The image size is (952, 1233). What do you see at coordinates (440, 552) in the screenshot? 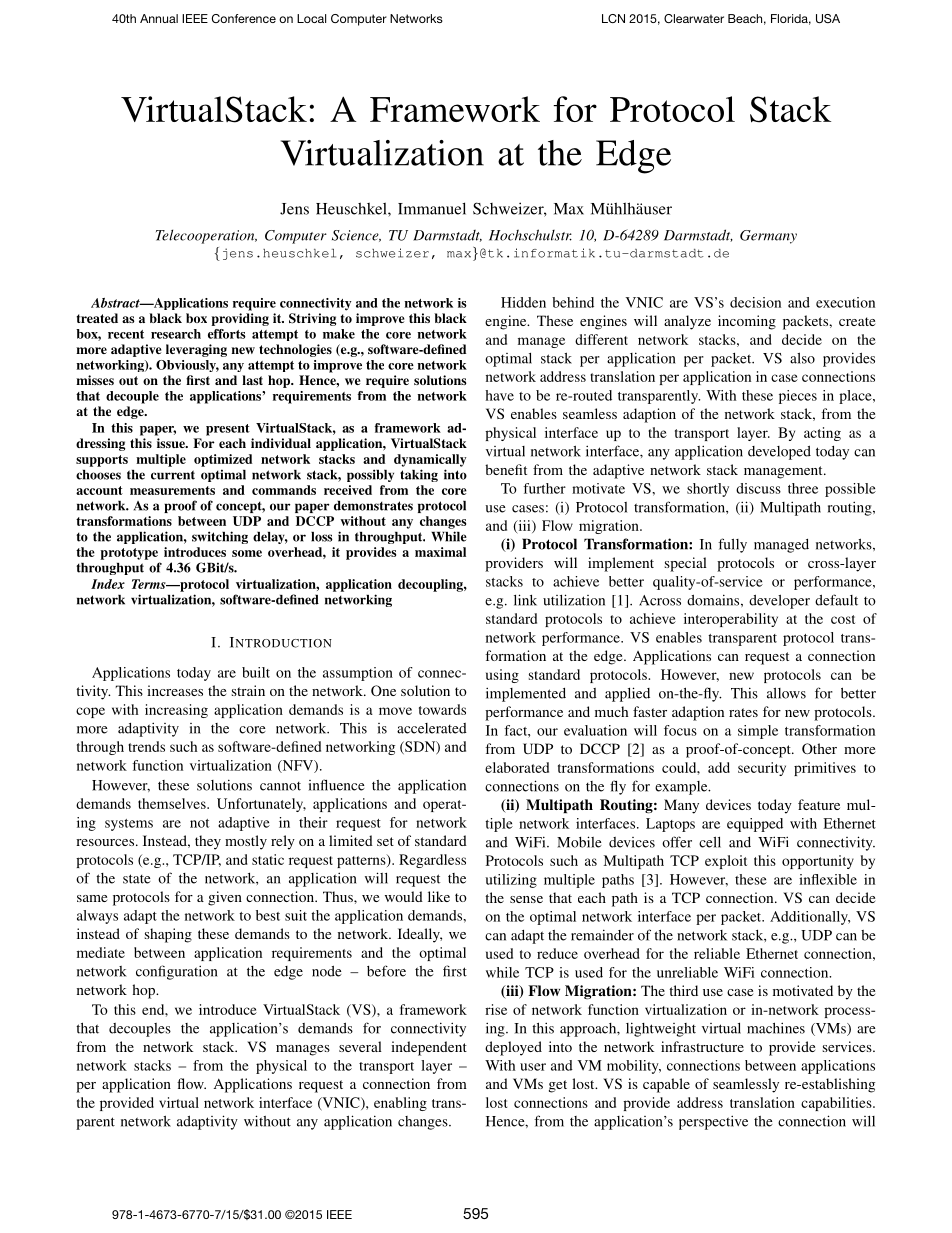
I see `maximal` at bounding box center [440, 552].
